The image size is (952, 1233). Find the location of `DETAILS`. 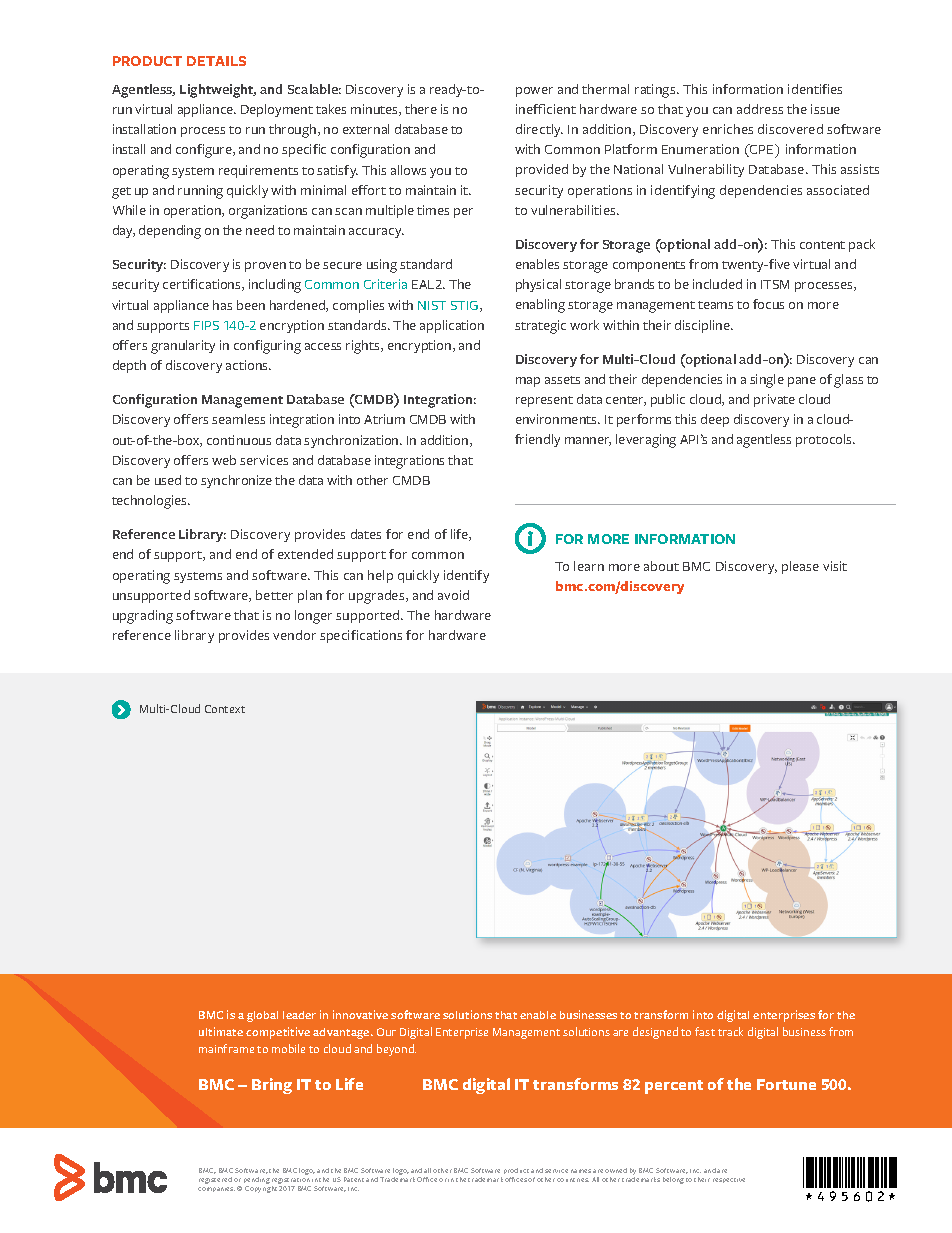

DETAILS is located at coordinates (216, 61).
